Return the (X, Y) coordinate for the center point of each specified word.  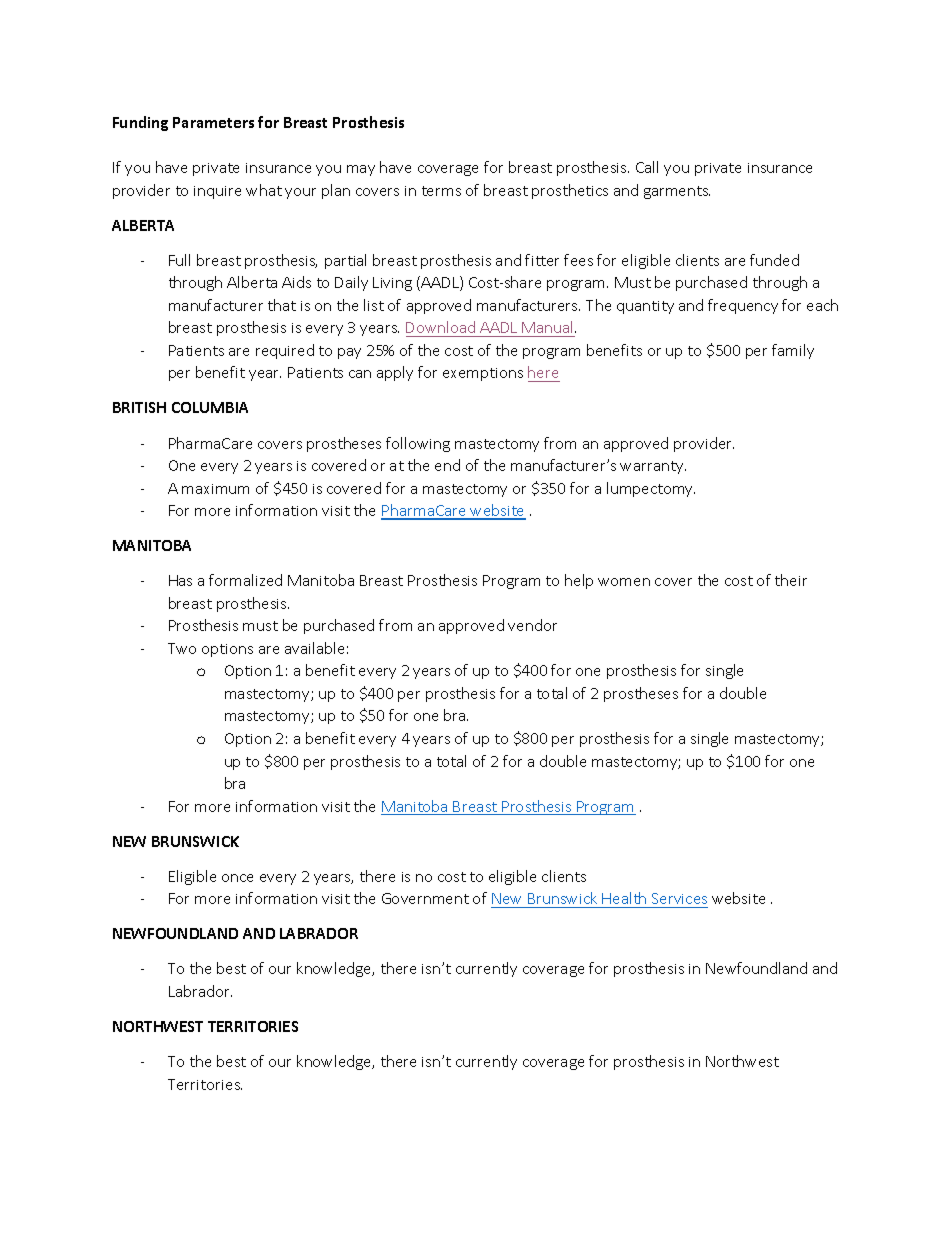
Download (440, 327)
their (791, 580)
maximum (215, 489)
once (237, 878)
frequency (743, 306)
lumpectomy (651, 489)
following (418, 444)
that (282, 305)
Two (182, 648)
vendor (532, 625)
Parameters (213, 122)
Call (647, 167)
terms (441, 191)
